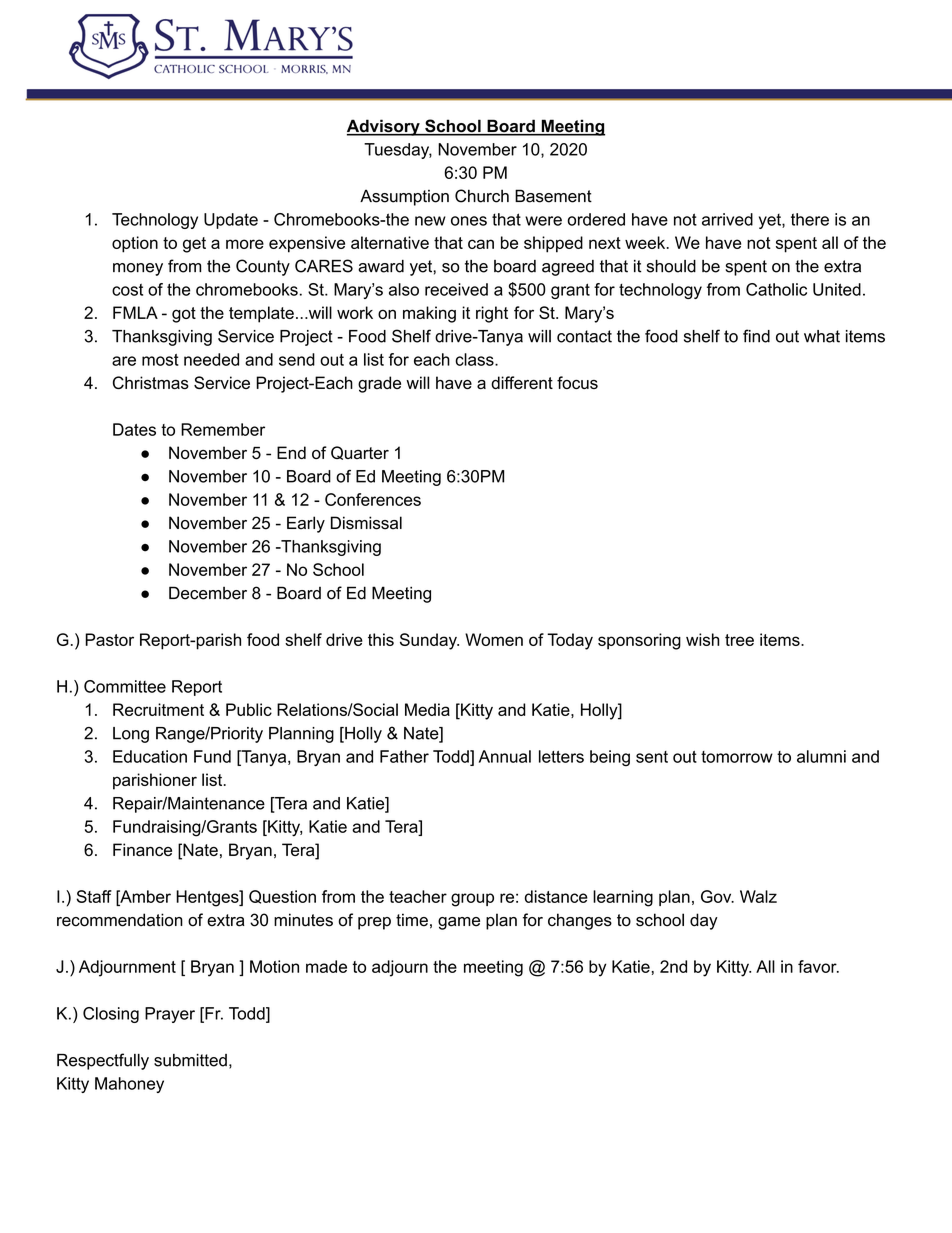 The height and width of the document is (1233, 952). What do you see at coordinates (208, 593) in the document?
I see `December` at bounding box center [208, 593].
